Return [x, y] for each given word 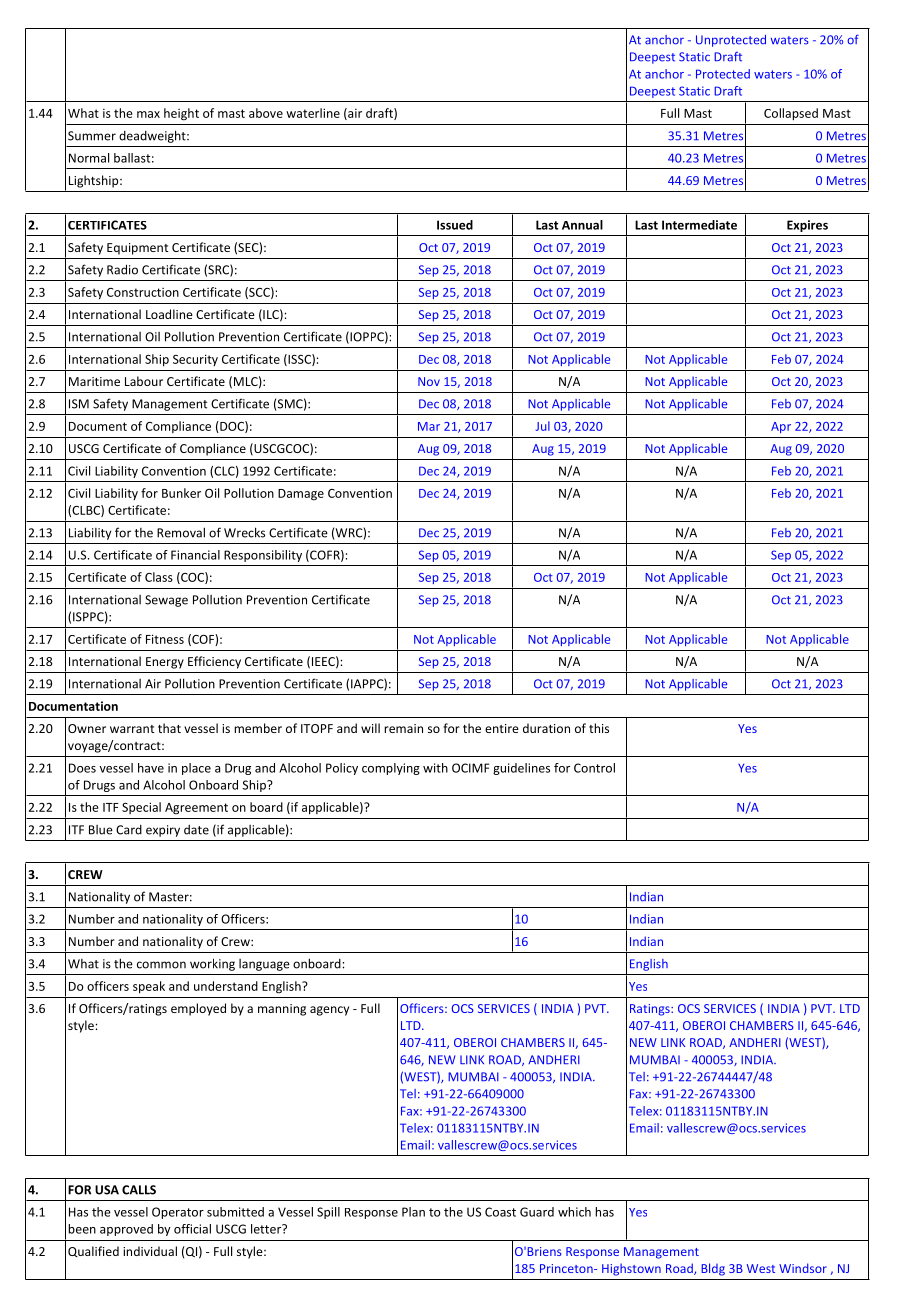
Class [159, 577]
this [599, 728]
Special [141, 808]
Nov [429, 381]
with [435, 768]
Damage [301, 495]
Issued [455, 225]
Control [594, 768]
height [181, 114]
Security [195, 360]
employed [198, 1009]
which [574, 1212]
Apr [781, 427]
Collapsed [791, 114]
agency [329, 1011]
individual [150, 1251]
